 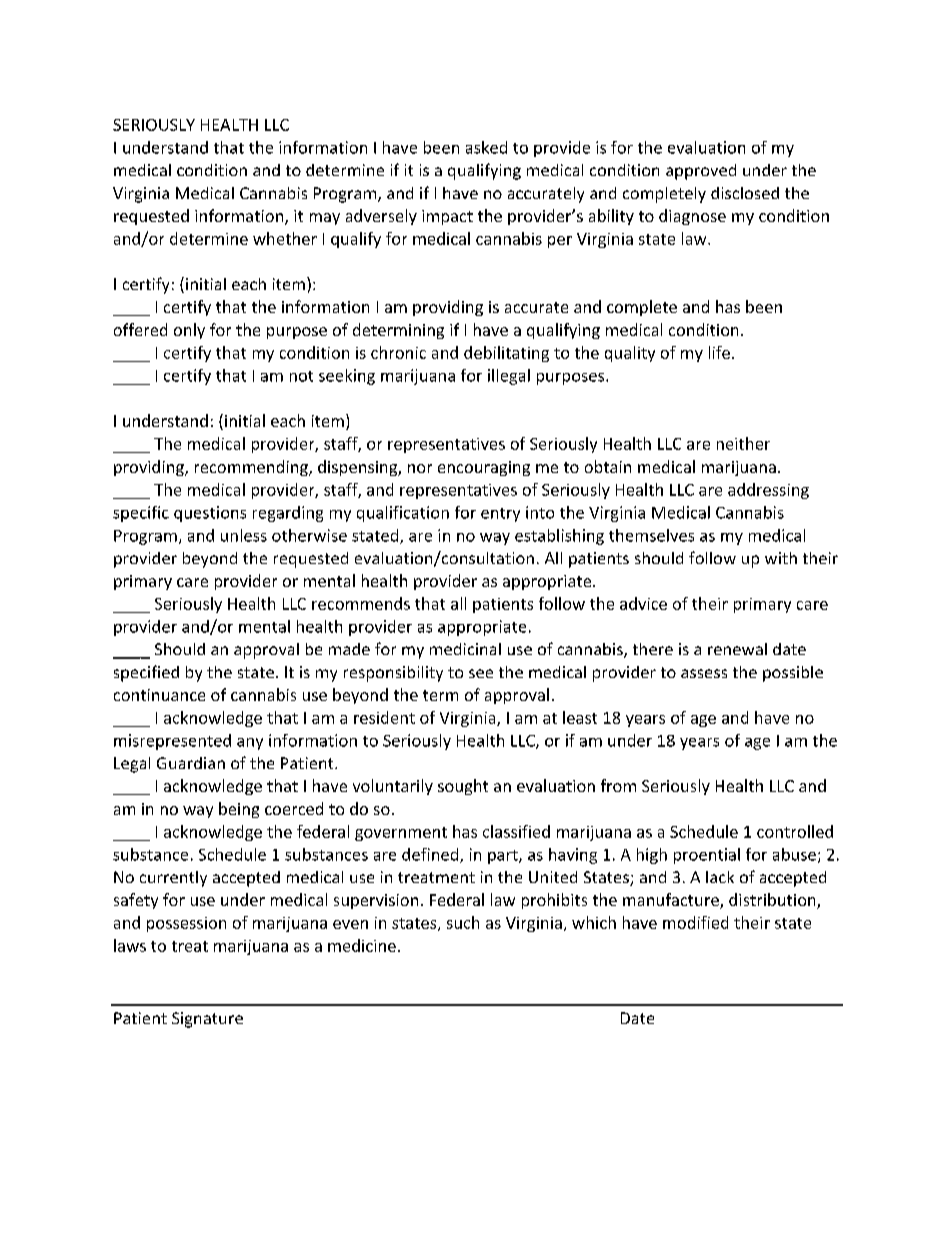 I want to click on with, so click(x=781, y=558).
